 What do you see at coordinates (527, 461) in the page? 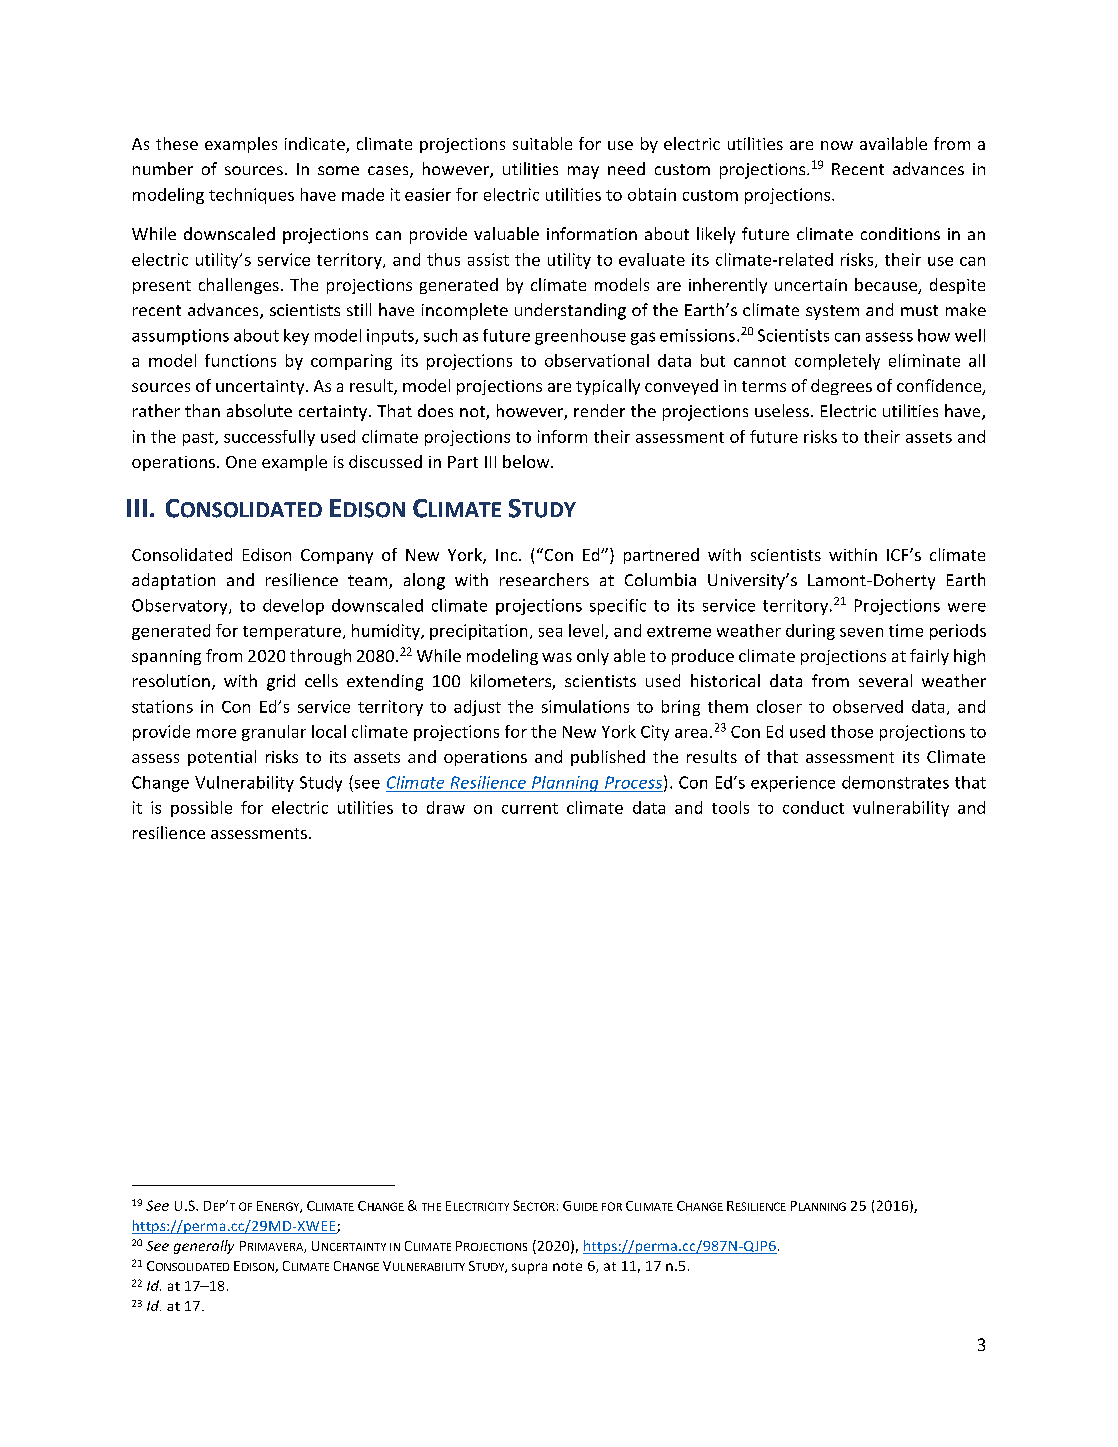
I see `below` at bounding box center [527, 461].
